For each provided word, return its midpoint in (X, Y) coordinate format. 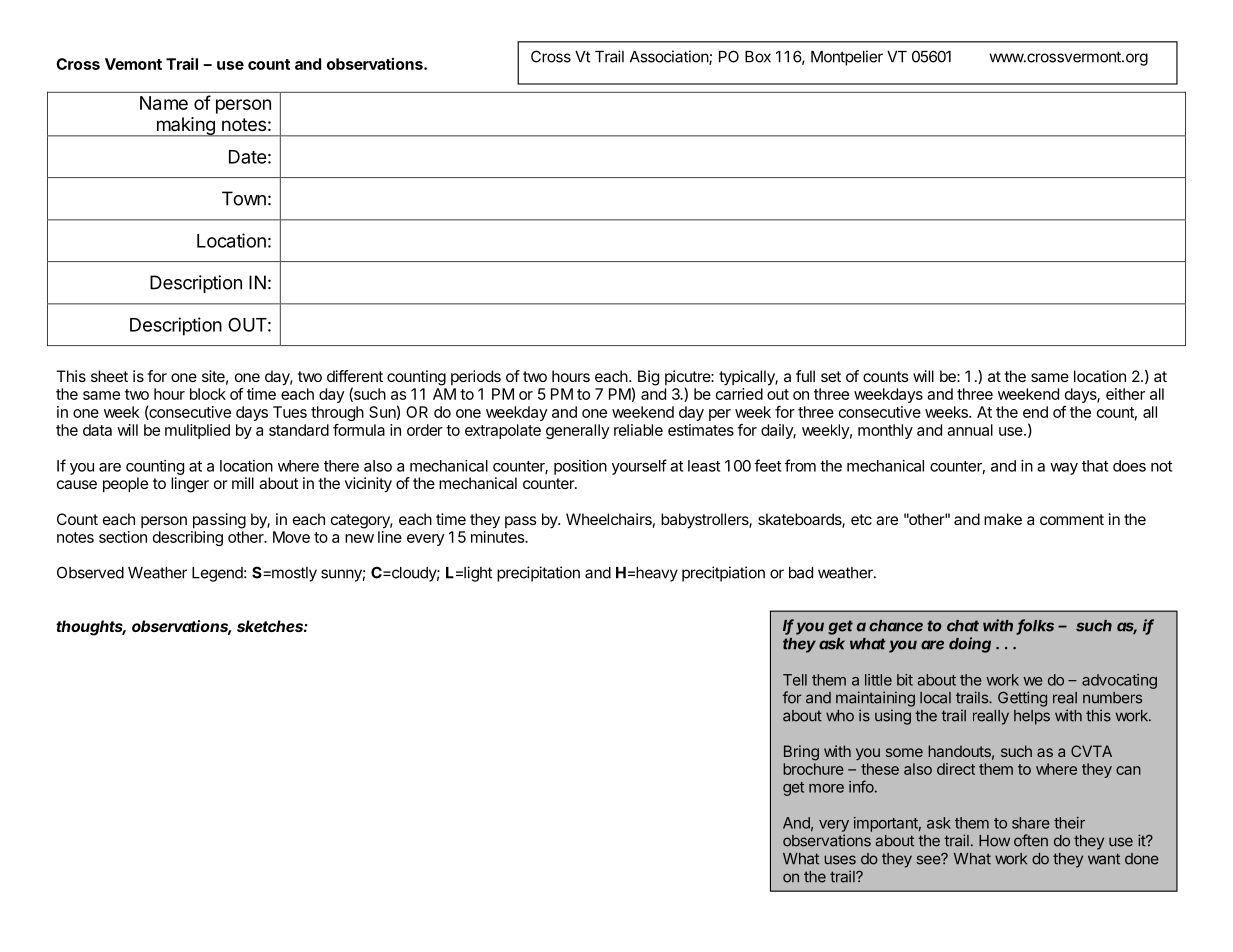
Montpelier (847, 58)
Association (670, 57)
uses (840, 860)
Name (164, 103)
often (1031, 840)
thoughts (91, 628)
